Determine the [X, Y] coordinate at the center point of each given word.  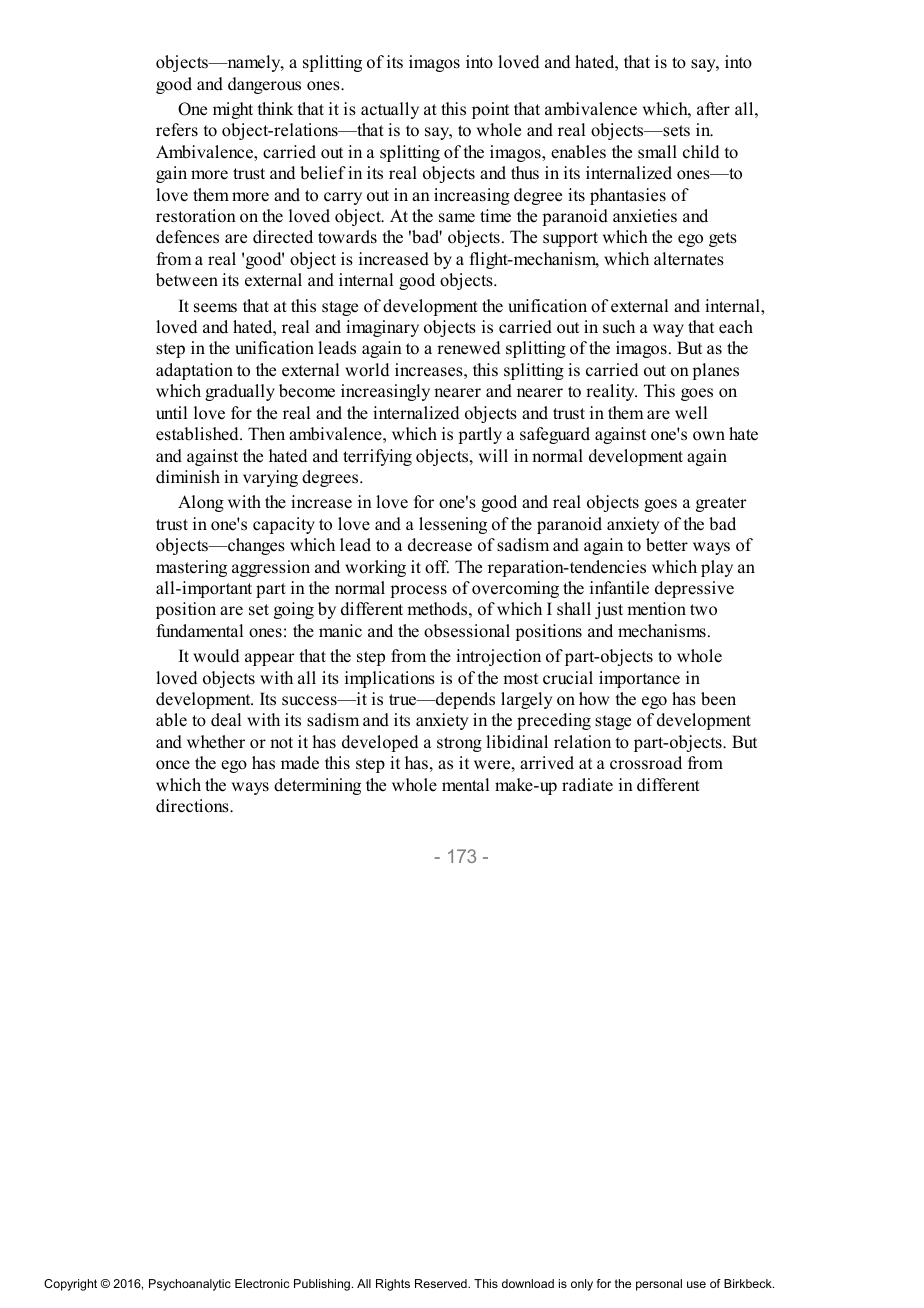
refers [177, 130]
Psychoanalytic [190, 1285]
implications [390, 679]
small [657, 152]
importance [639, 679]
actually [390, 110]
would [216, 656]
